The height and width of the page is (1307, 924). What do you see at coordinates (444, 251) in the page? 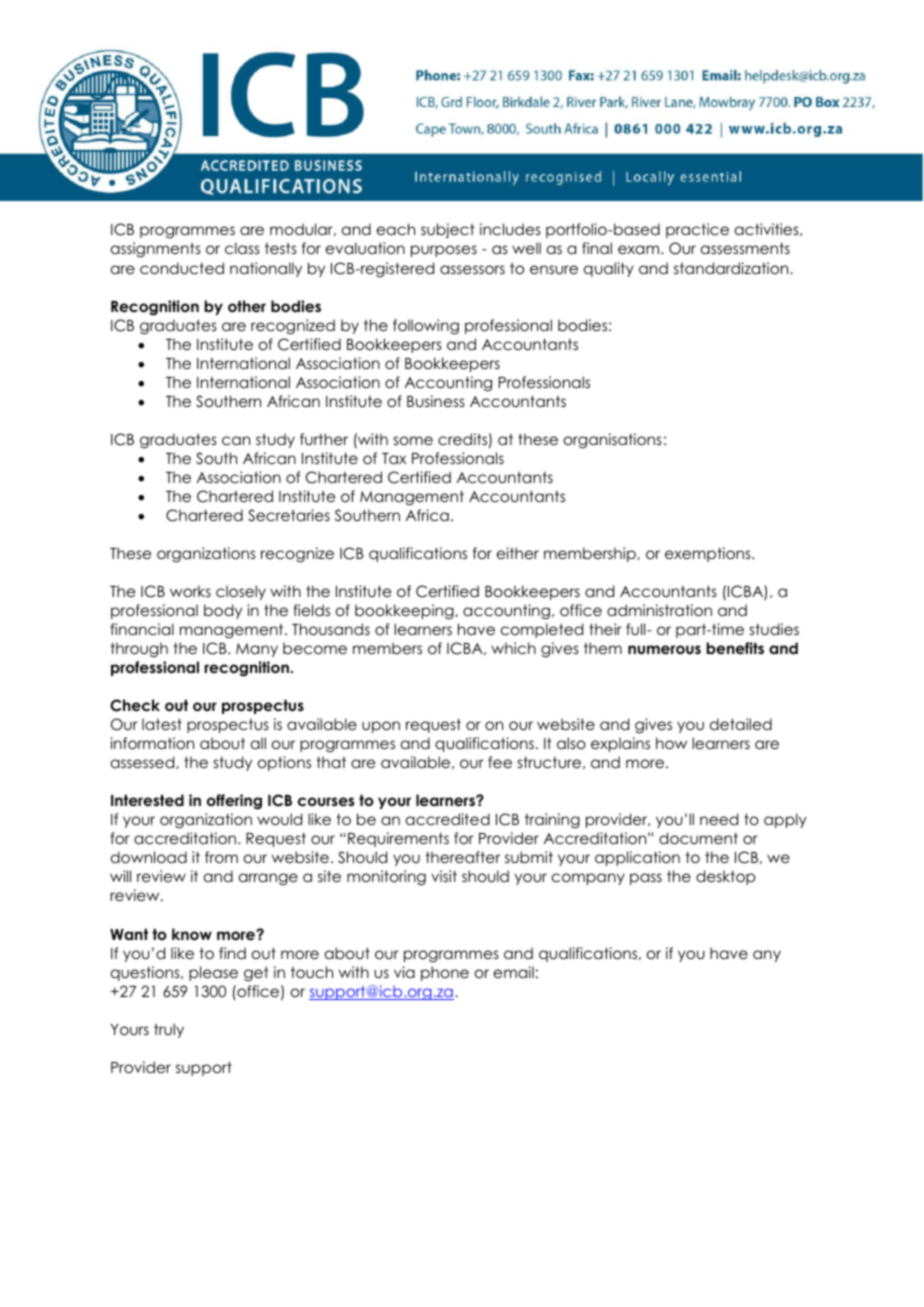
I see `purposes` at bounding box center [444, 251].
